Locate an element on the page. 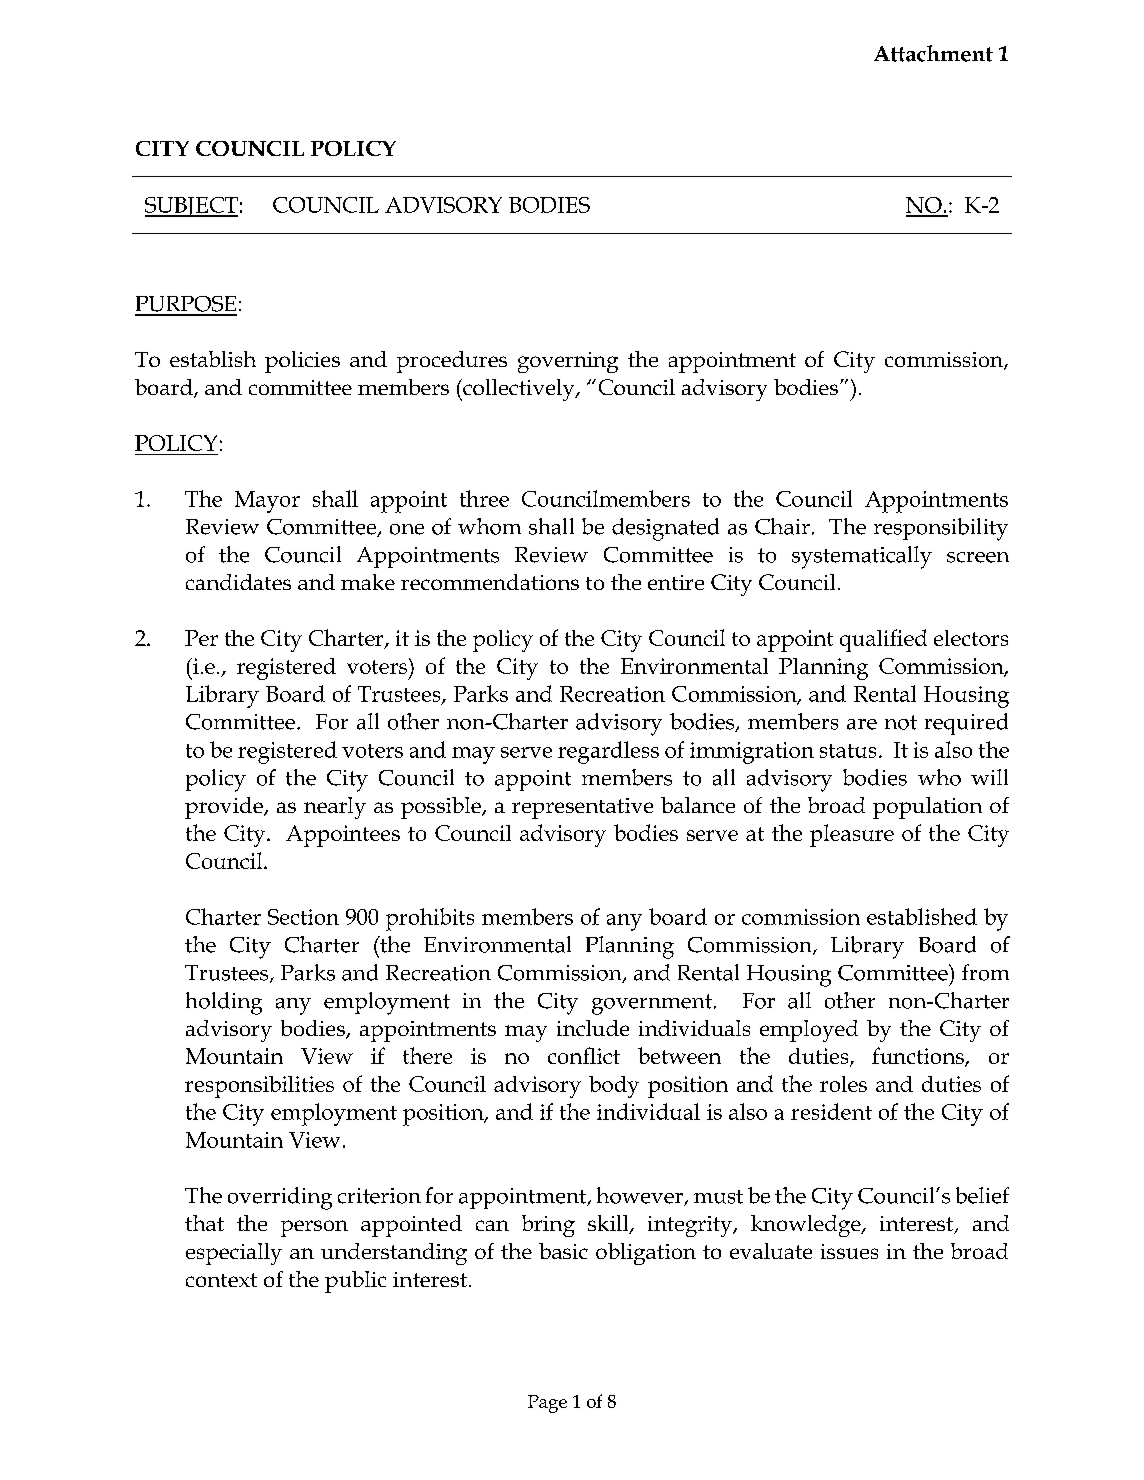 Image resolution: width=1144 pixels, height=1480 pixels. governing is located at coordinates (568, 362).
